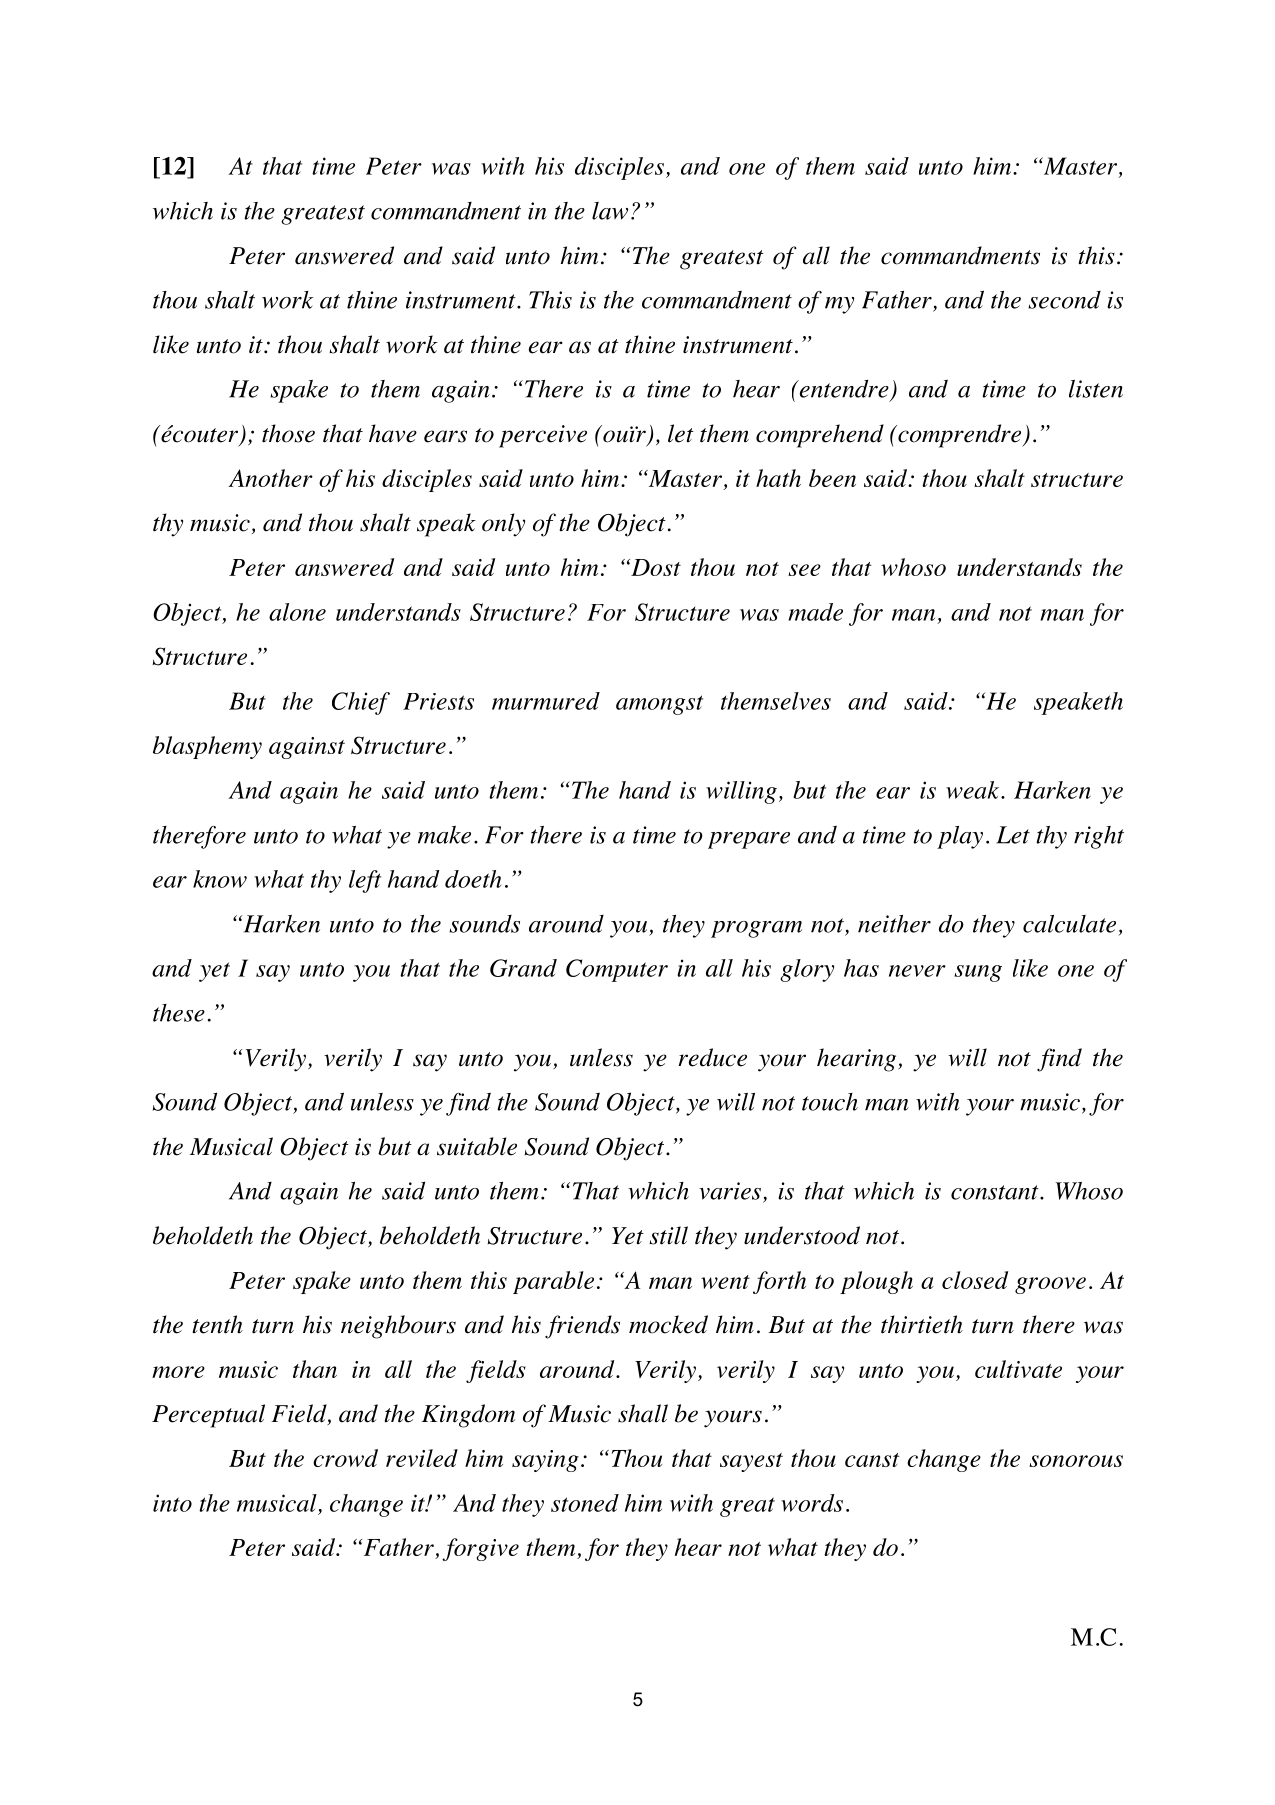  Describe the element at coordinates (1076, 1461) in the screenshot. I see `sonorous` at that location.
